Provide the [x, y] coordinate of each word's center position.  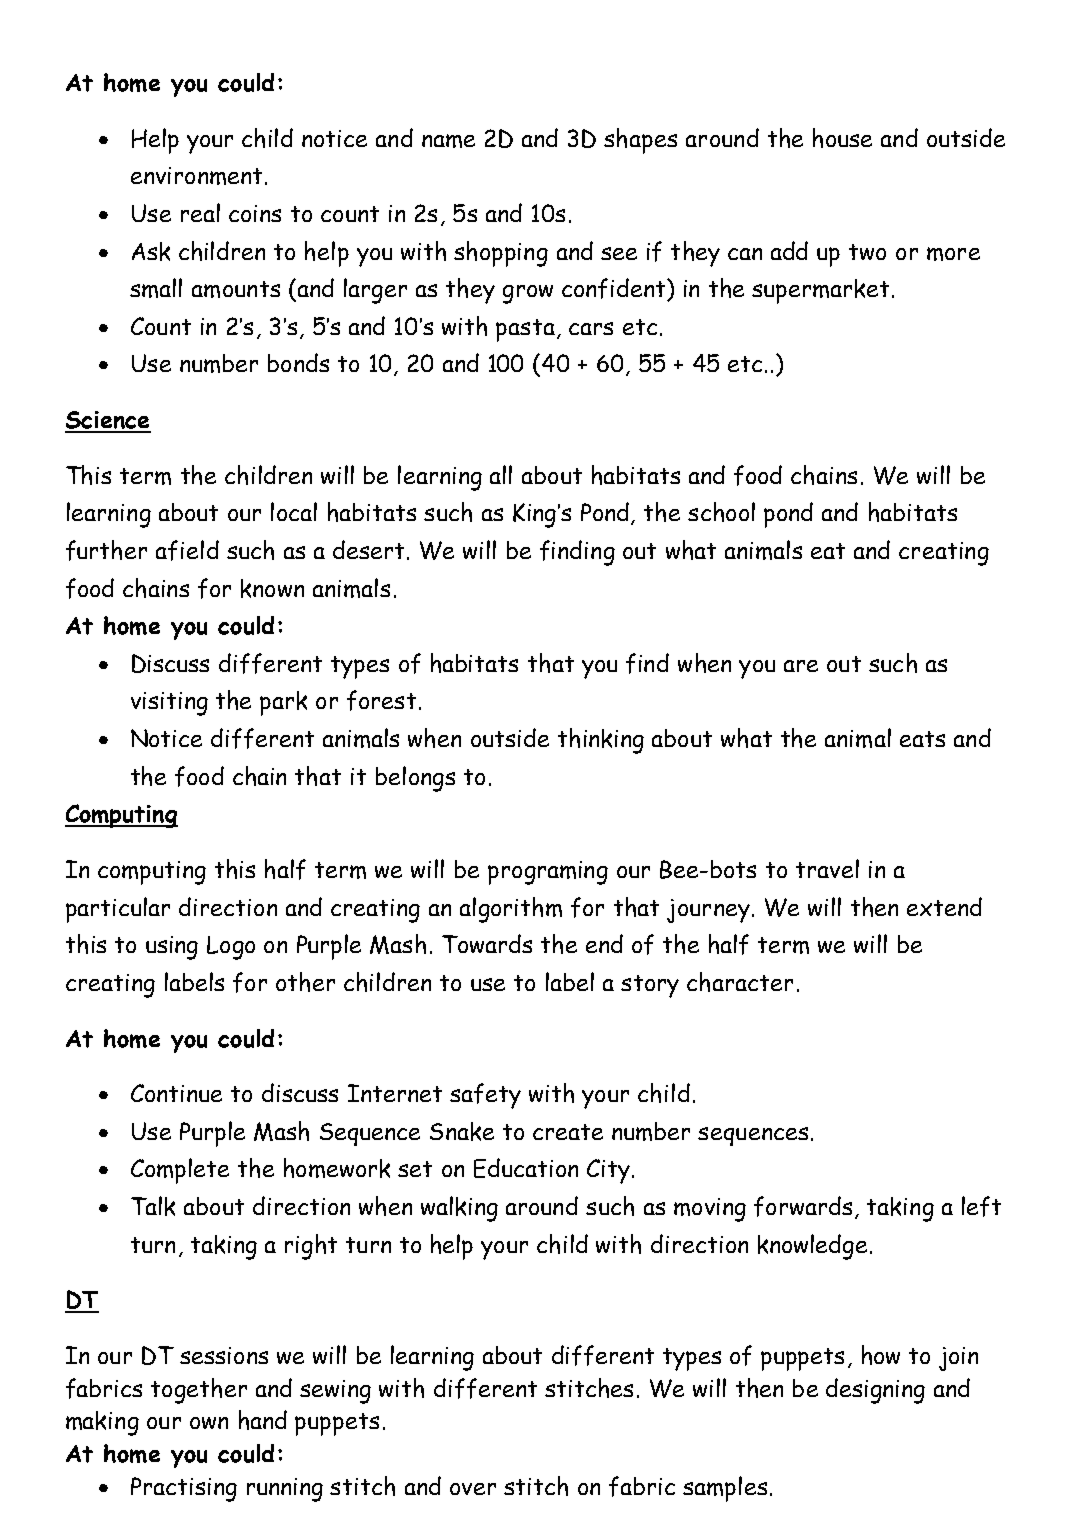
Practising [184, 1489]
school [721, 512]
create [568, 1132]
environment [196, 176]
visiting [169, 704]
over [473, 1489]
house [842, 138]
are [801, 666]
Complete [180, 1171]
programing [548, 873]
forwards [803, 1206]
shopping [501, 254]
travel [827, 868]
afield [187, 550]
